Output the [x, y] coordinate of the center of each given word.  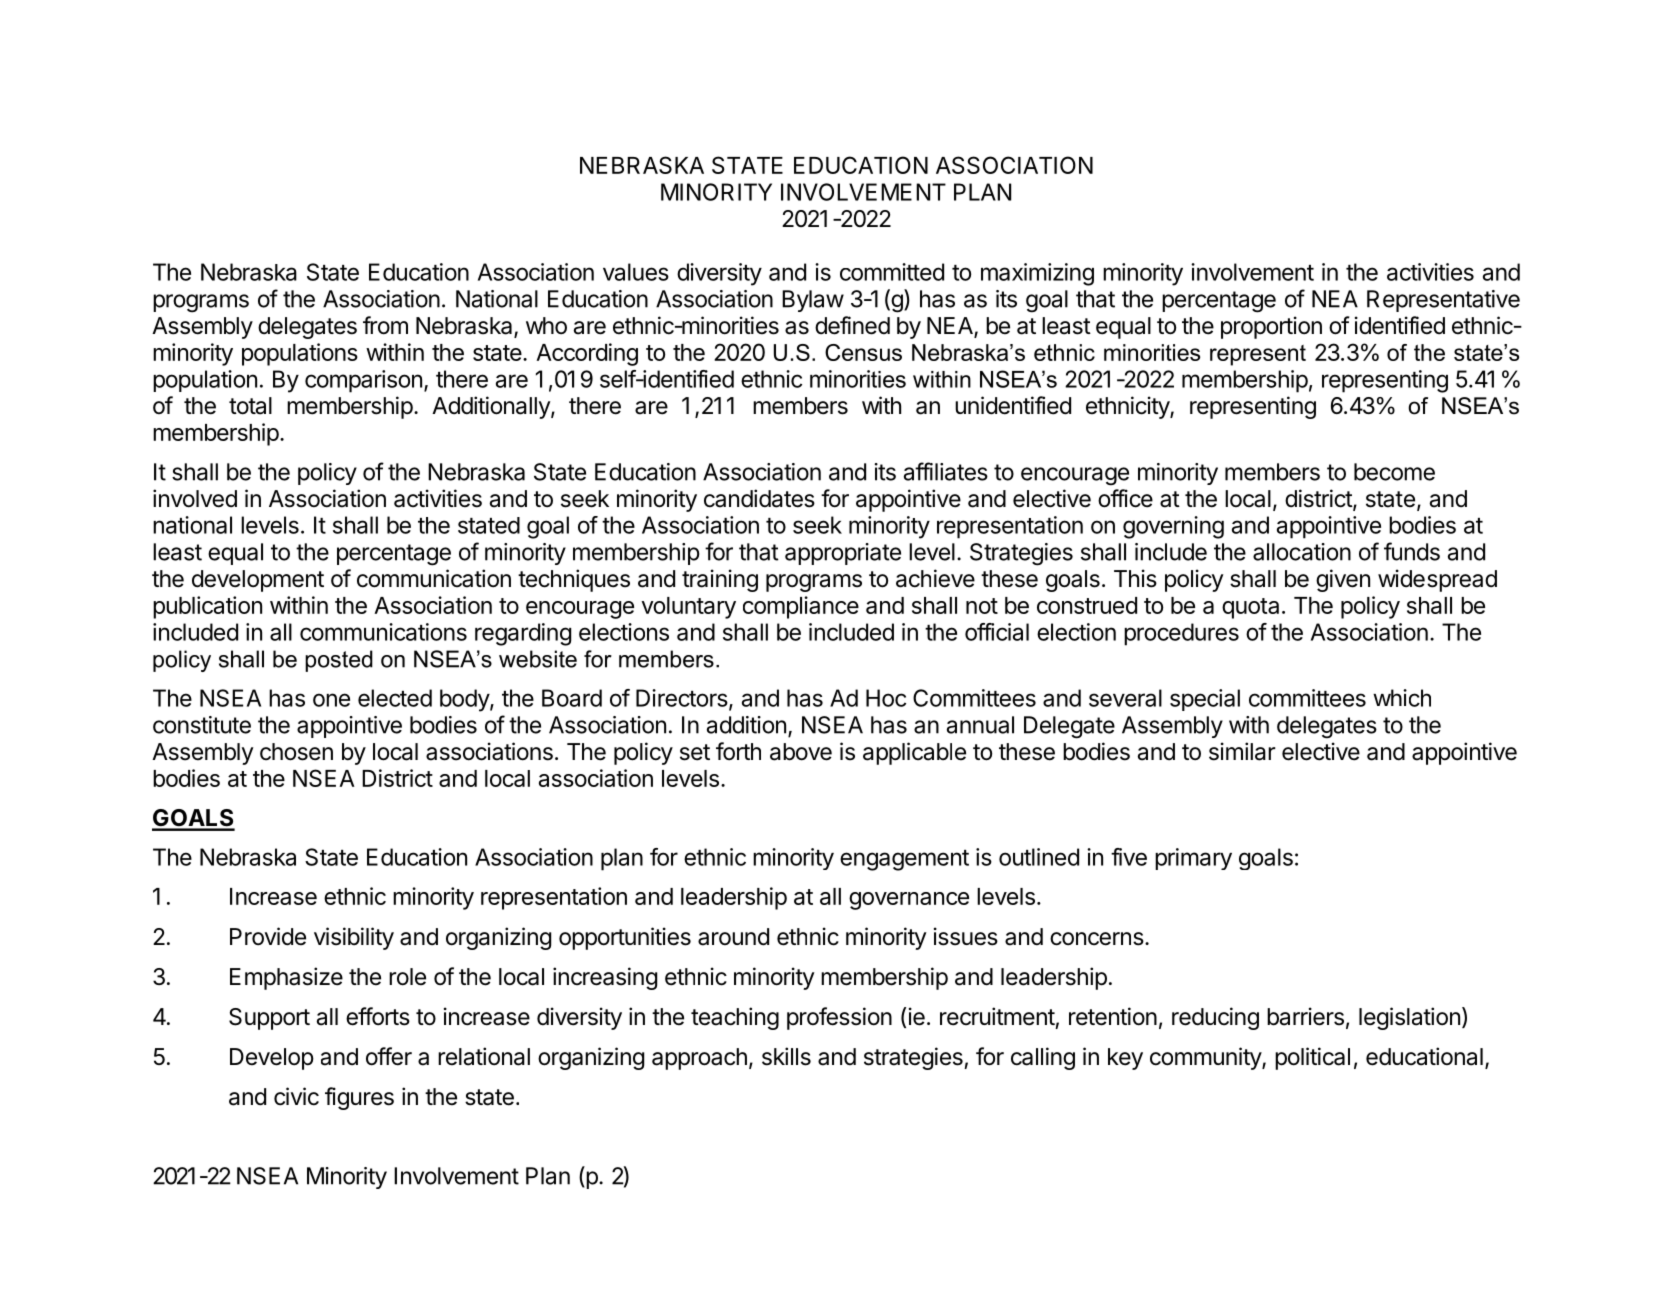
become [1394, 472]
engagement [904, 860]
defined [852, 325]
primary [1193, 859]
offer [389, 1056]
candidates [759, 498]
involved [195, 498]
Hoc [886, 698]
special [1205, 700]
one [331, 700]
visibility [354, 938]
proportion [1271, 327]
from [385, 325]
